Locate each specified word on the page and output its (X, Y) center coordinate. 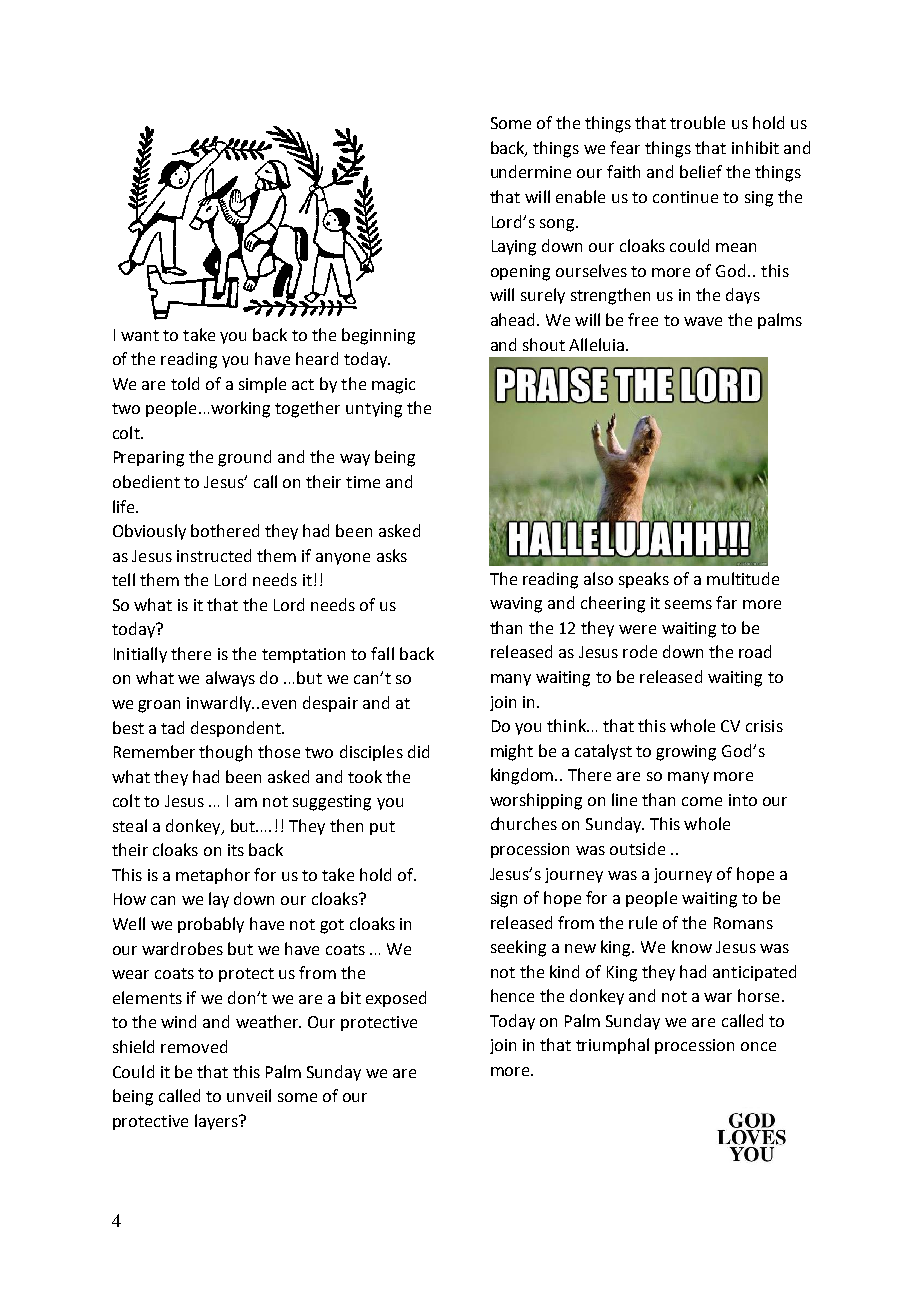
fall (382, 653)
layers (217, 1122)
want (140, 335)
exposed (396, 999)
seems (688, 604)
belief (701, 171)
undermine (531, 171)
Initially (140, 655)
